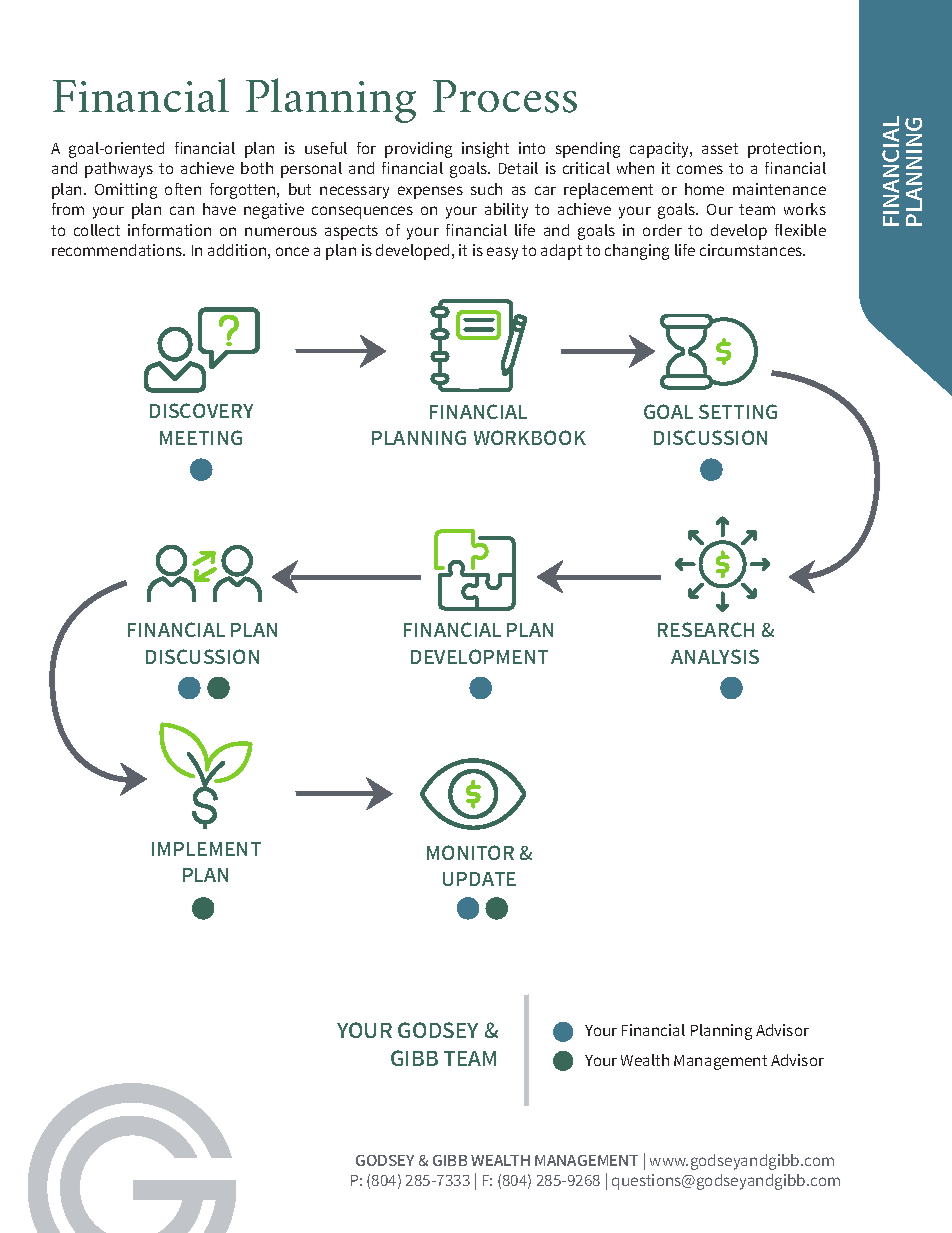 The width and height of the screenshot is (952, 1233). Describe the element at coordinates (738, 411) in the screenshot. I see `SETTING` at that location.
